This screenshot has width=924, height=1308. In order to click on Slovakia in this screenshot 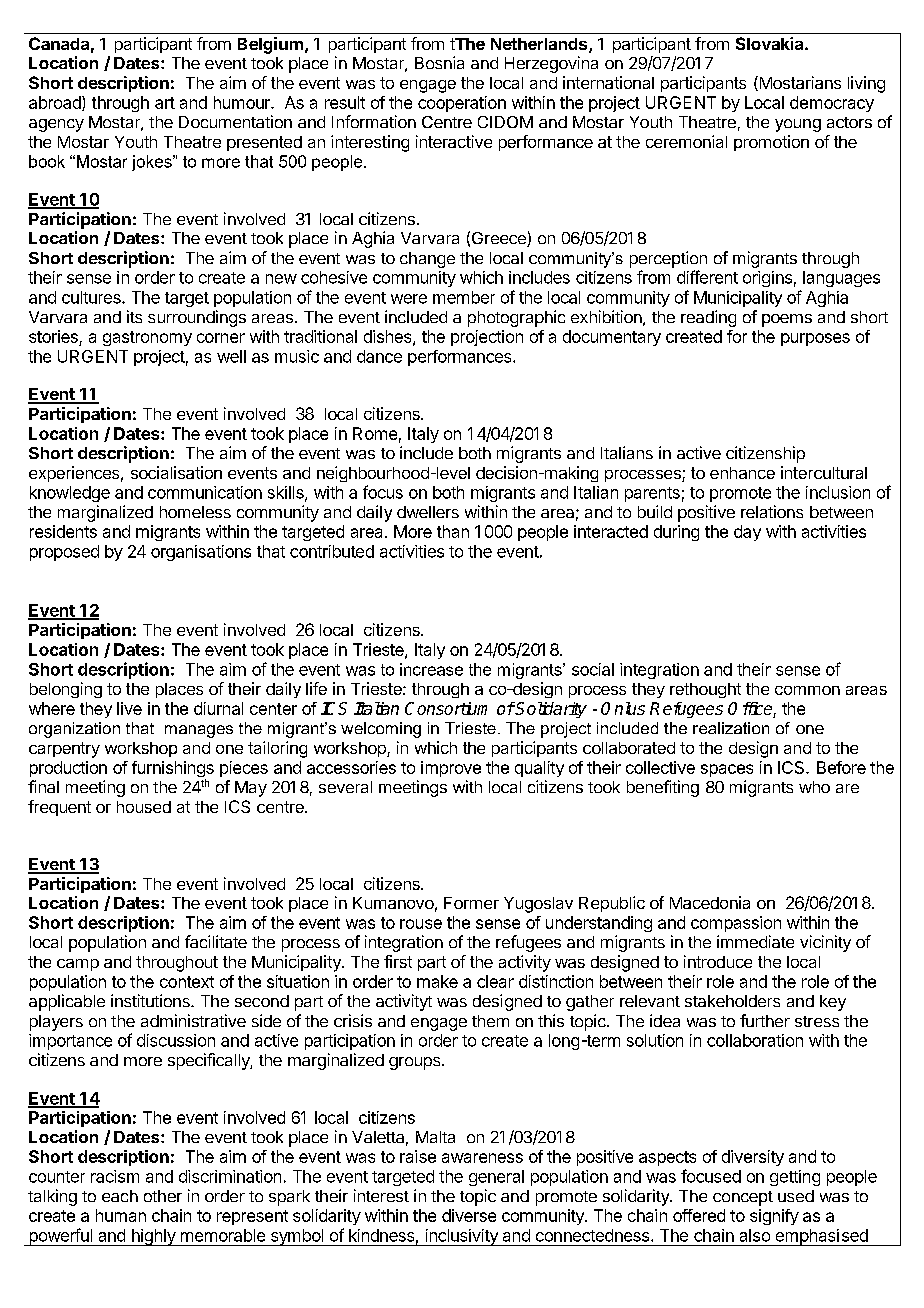, I will do `click(771, 43)`.
